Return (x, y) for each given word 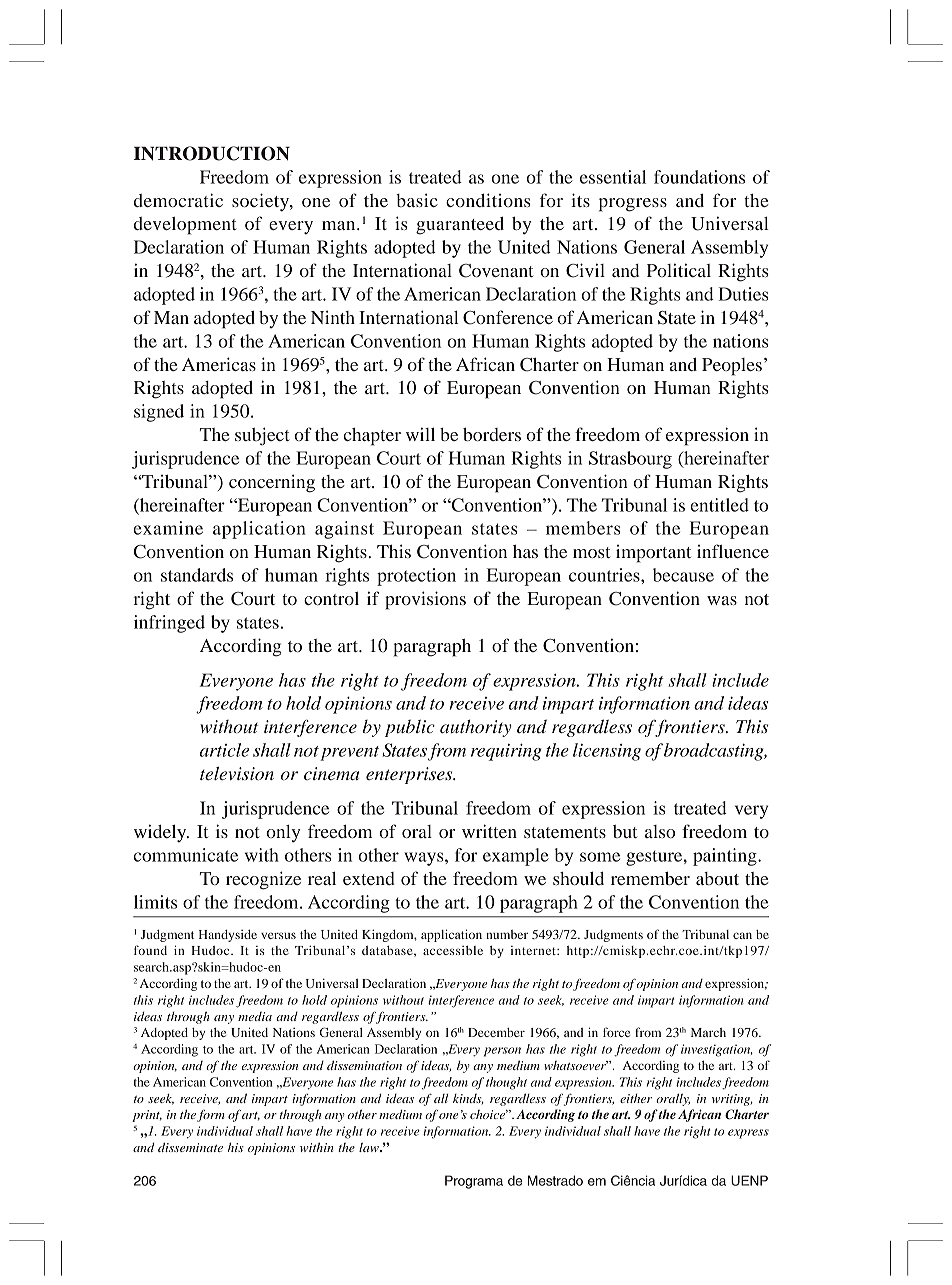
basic (417, 200)
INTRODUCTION (212, 153)
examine (168, 528)
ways (425, 859)
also (660, 831)
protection (416, 577)
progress (633, 205)
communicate (186, 855)
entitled (720, 505)
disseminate (190, 1147)
